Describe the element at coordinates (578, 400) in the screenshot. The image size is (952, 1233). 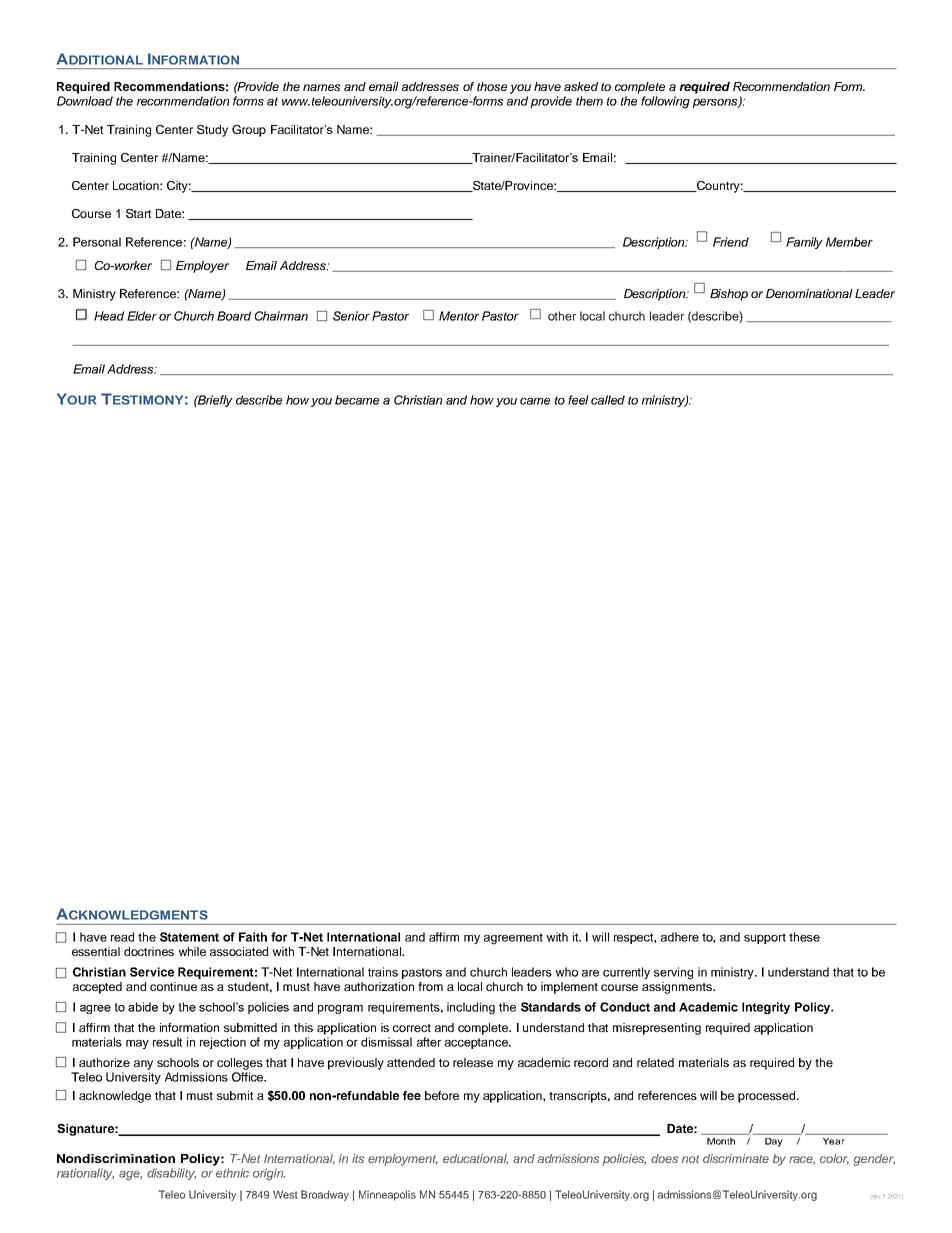
I see `feel` at that location.
